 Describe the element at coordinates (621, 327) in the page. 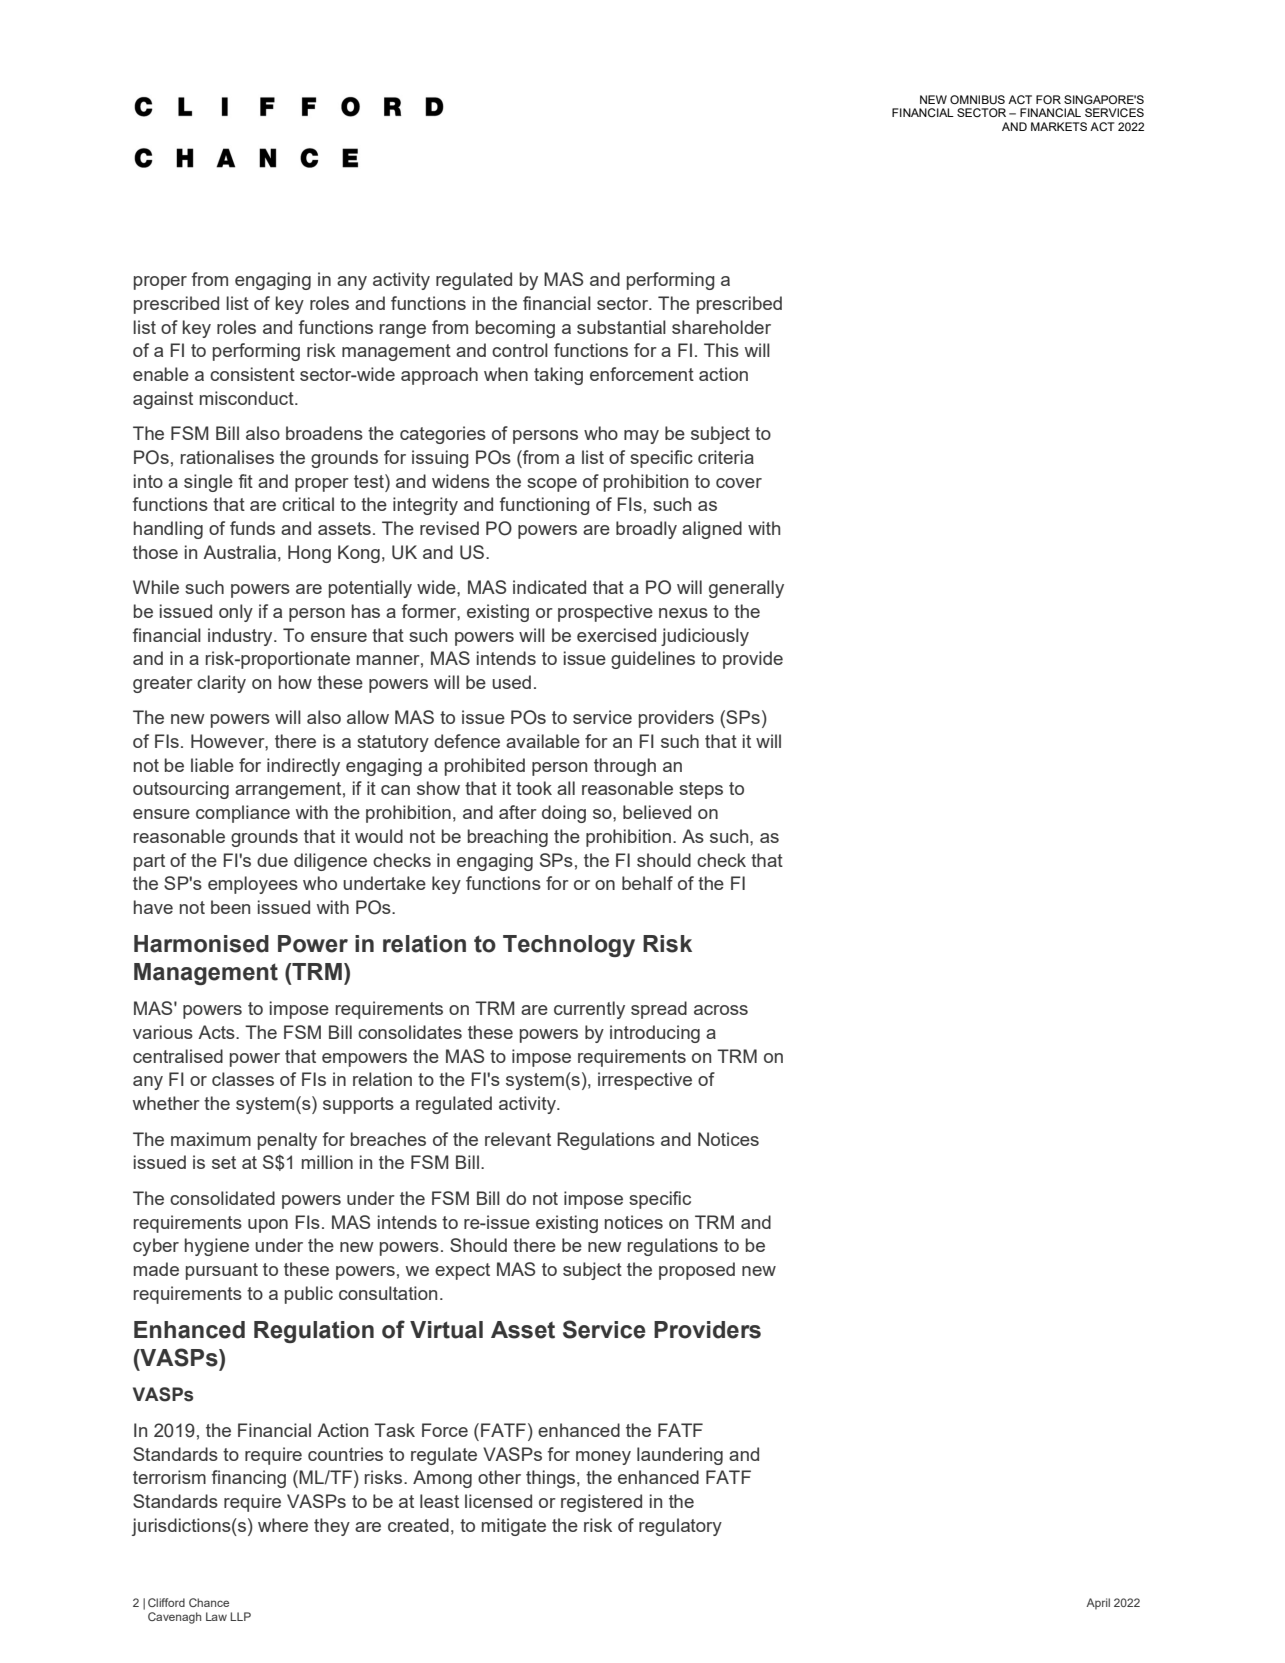

I see `substantial` at that location.
